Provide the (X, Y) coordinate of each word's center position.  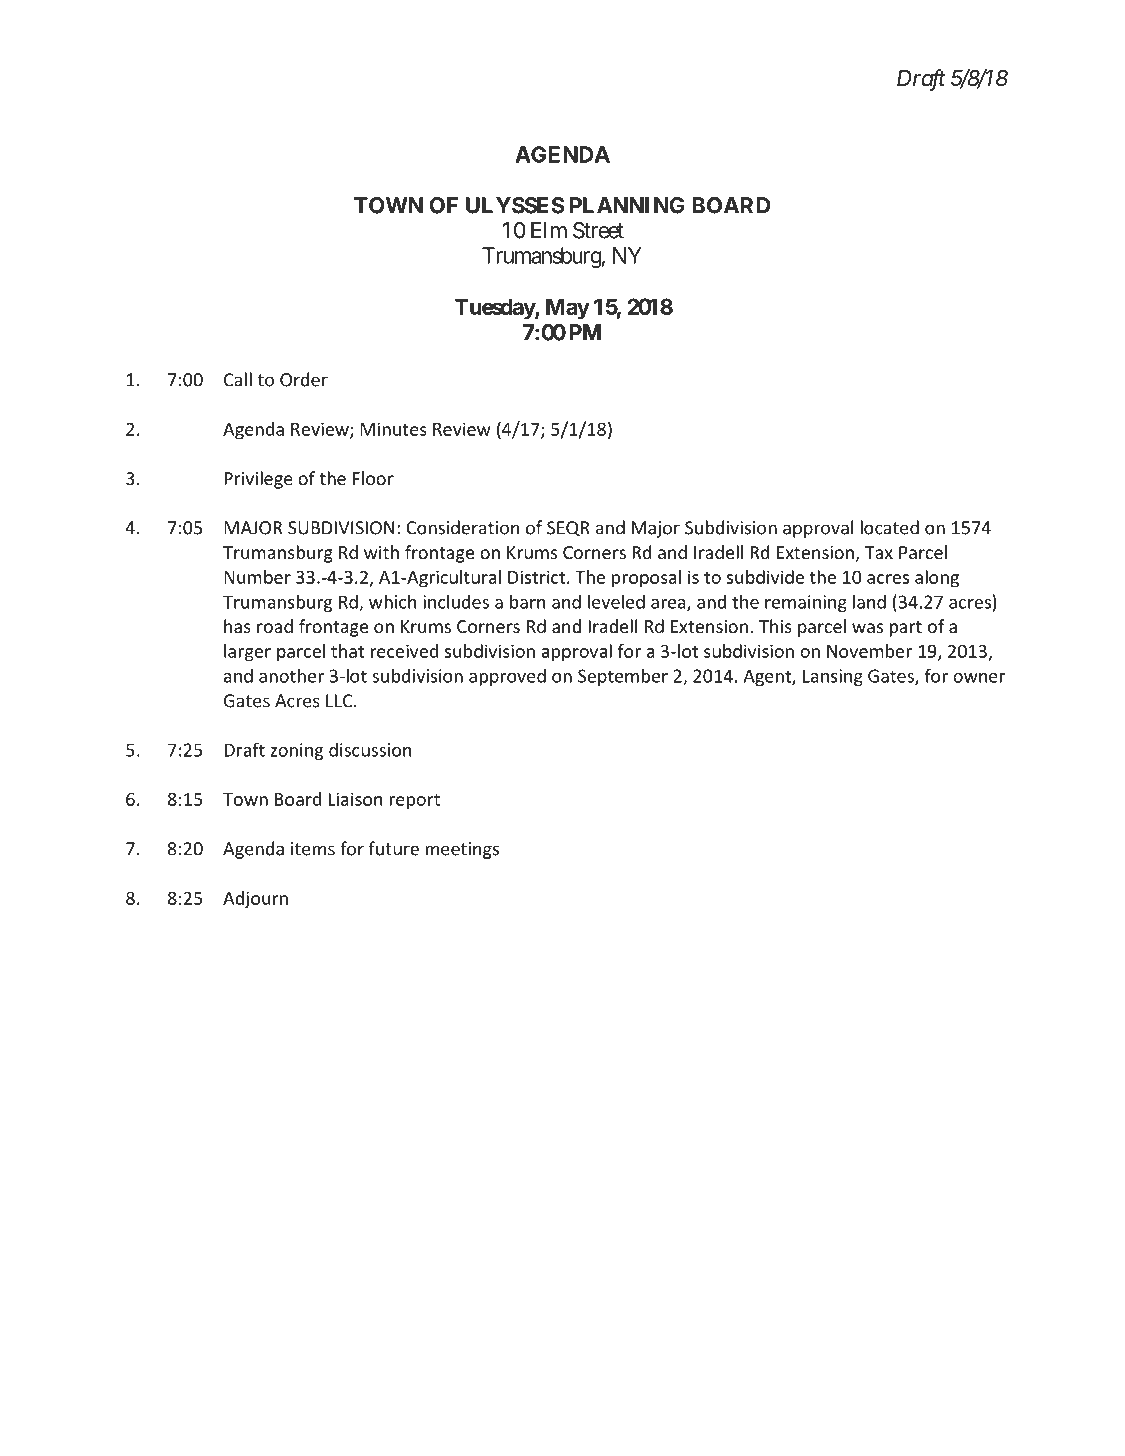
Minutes (393, 429)
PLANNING (627, 205)
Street (598, 230)
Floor (373, 478)
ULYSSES (515, 205)
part (905, 629)
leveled (616, 601)
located (889, 527)
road (275, 626)
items (313, 849)
